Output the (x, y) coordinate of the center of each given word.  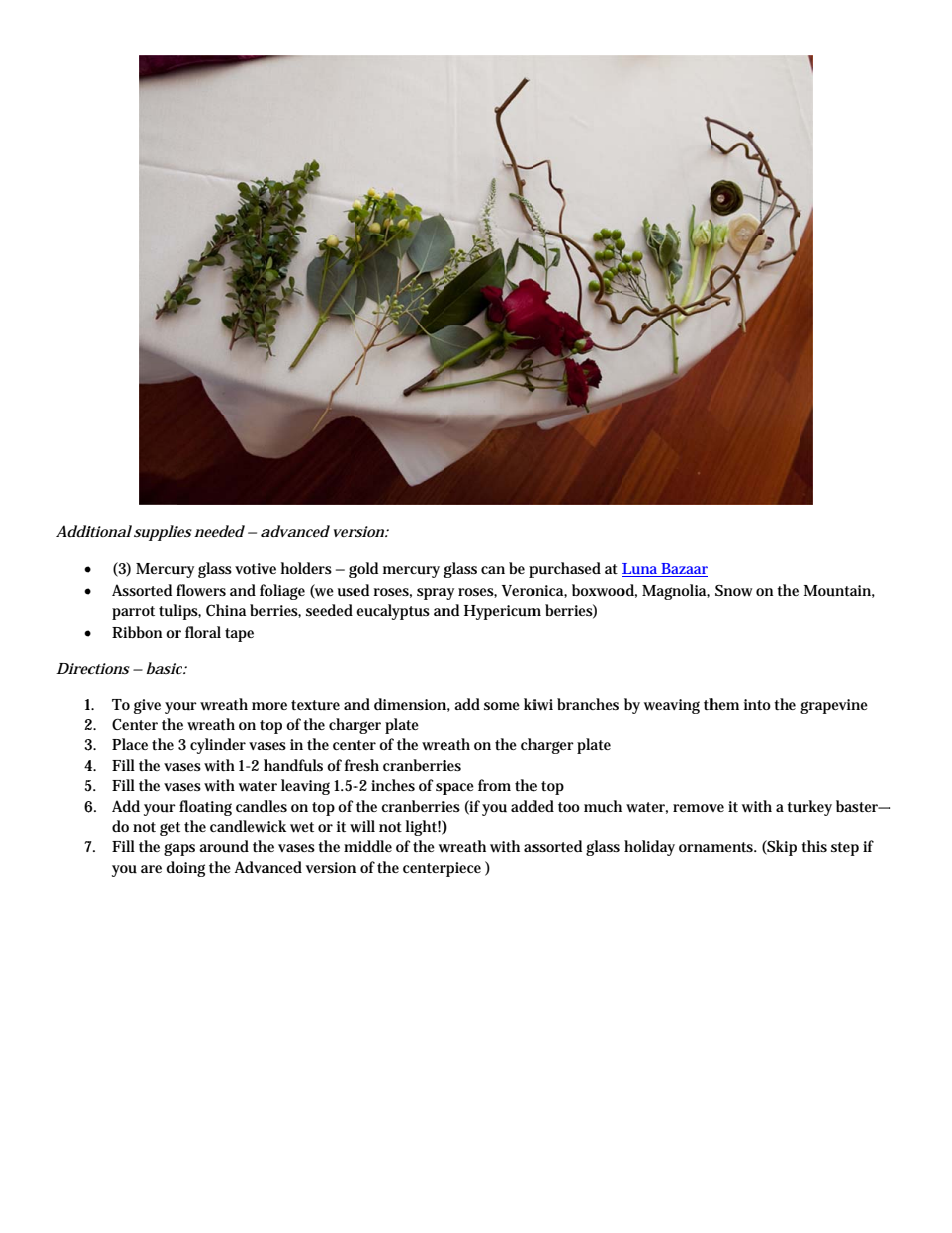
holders (306, 568)
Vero (519, 590)
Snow (733, 590)
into (757, 704)
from (494, 785)
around (224, 846)
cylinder (218, 746)
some (502, 706)
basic (165, 668)
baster (858, 806)
